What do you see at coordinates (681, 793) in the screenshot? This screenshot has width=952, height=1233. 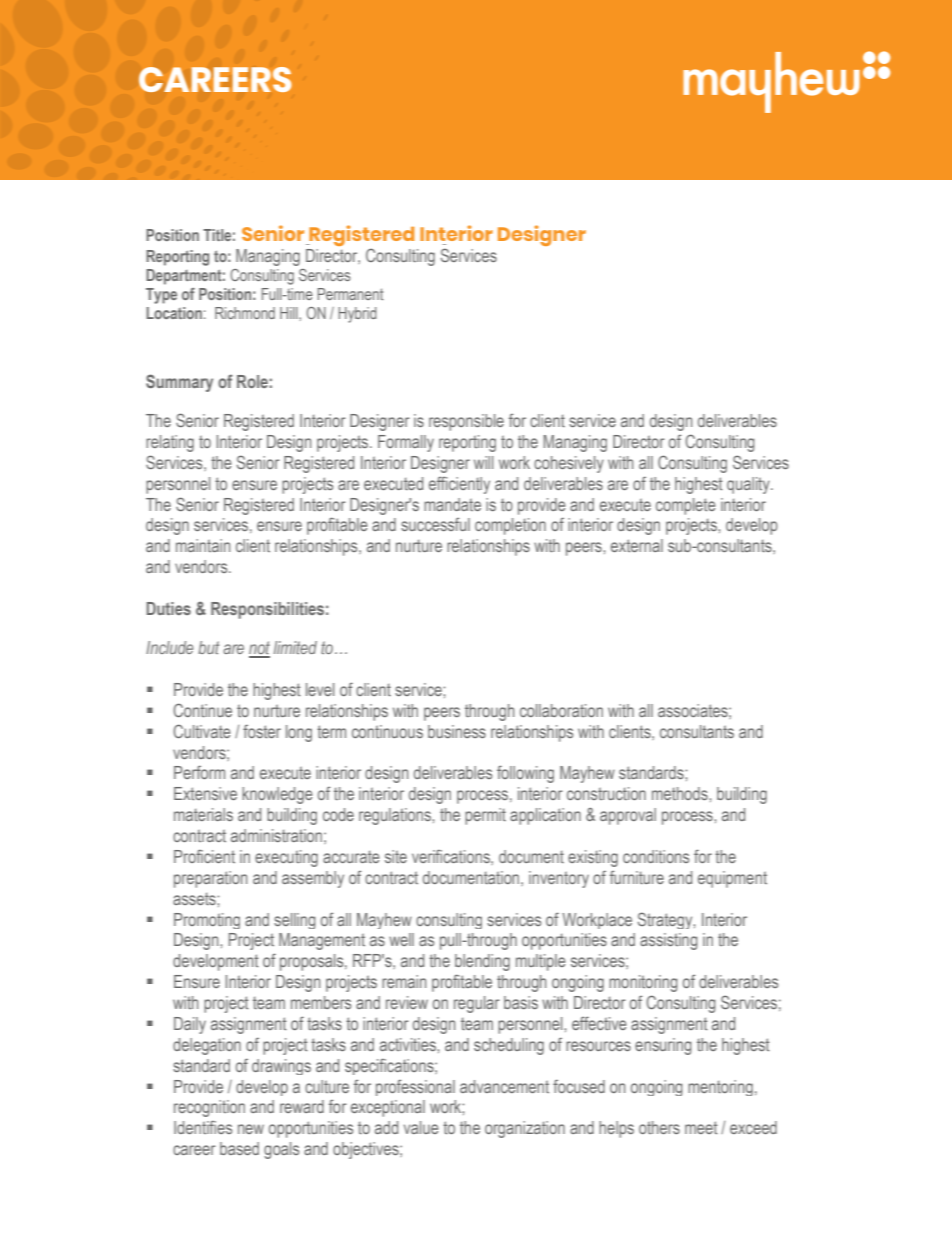 I see `methods` at bounding box center [681, 793].
